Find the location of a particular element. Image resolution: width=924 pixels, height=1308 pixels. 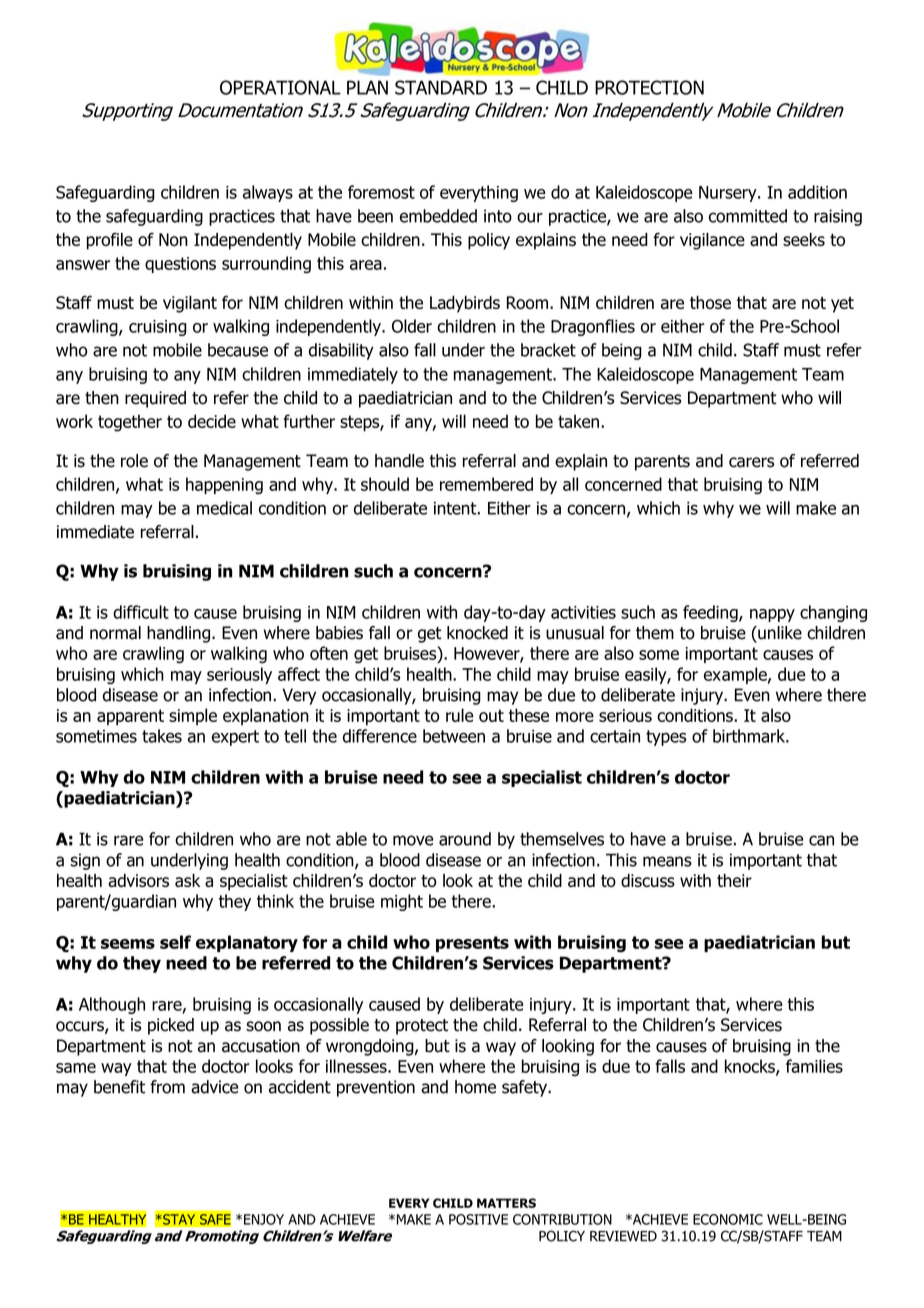

knocked is located at coordinates (477, 633).
